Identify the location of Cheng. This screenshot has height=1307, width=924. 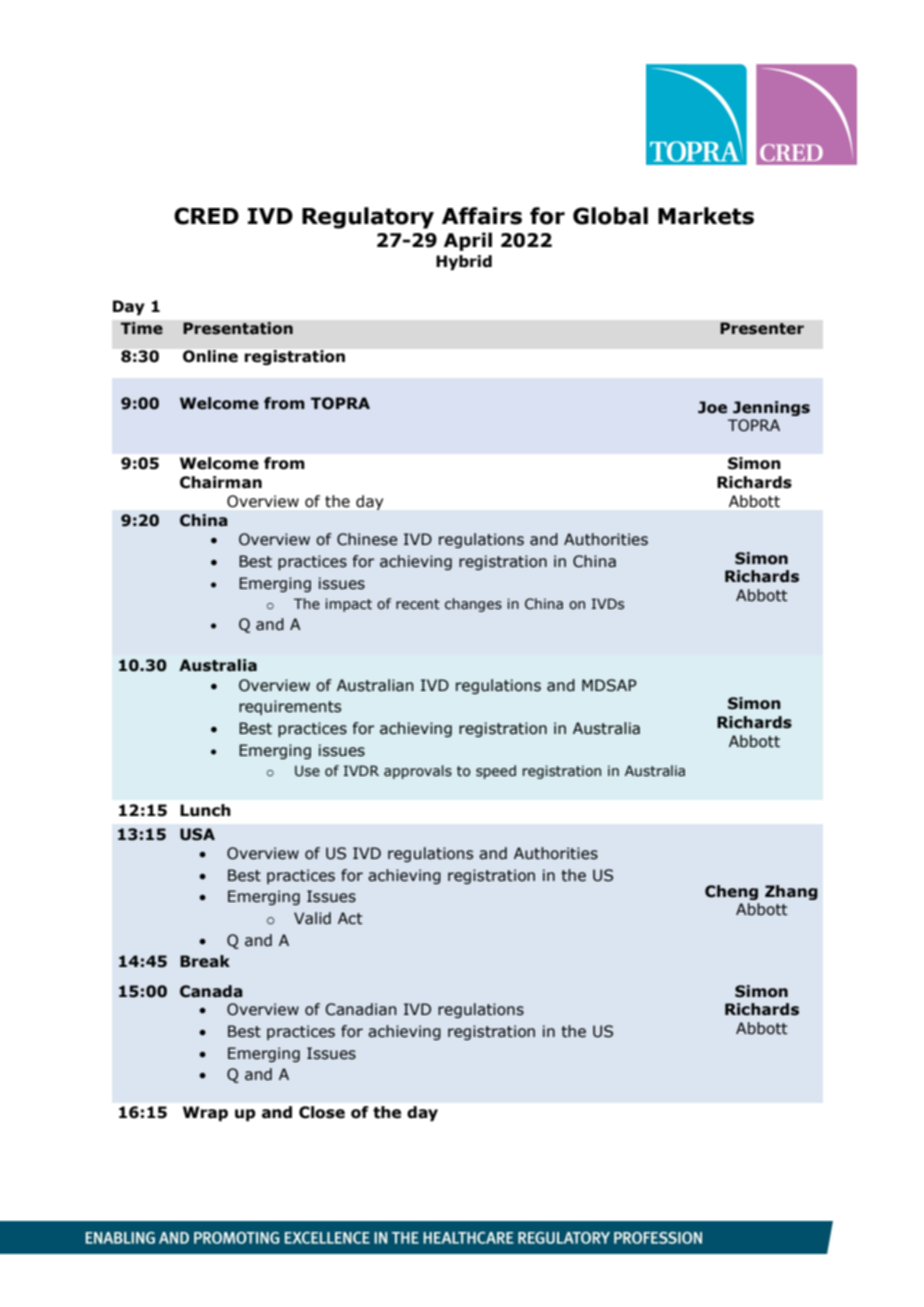
(731, 892).
